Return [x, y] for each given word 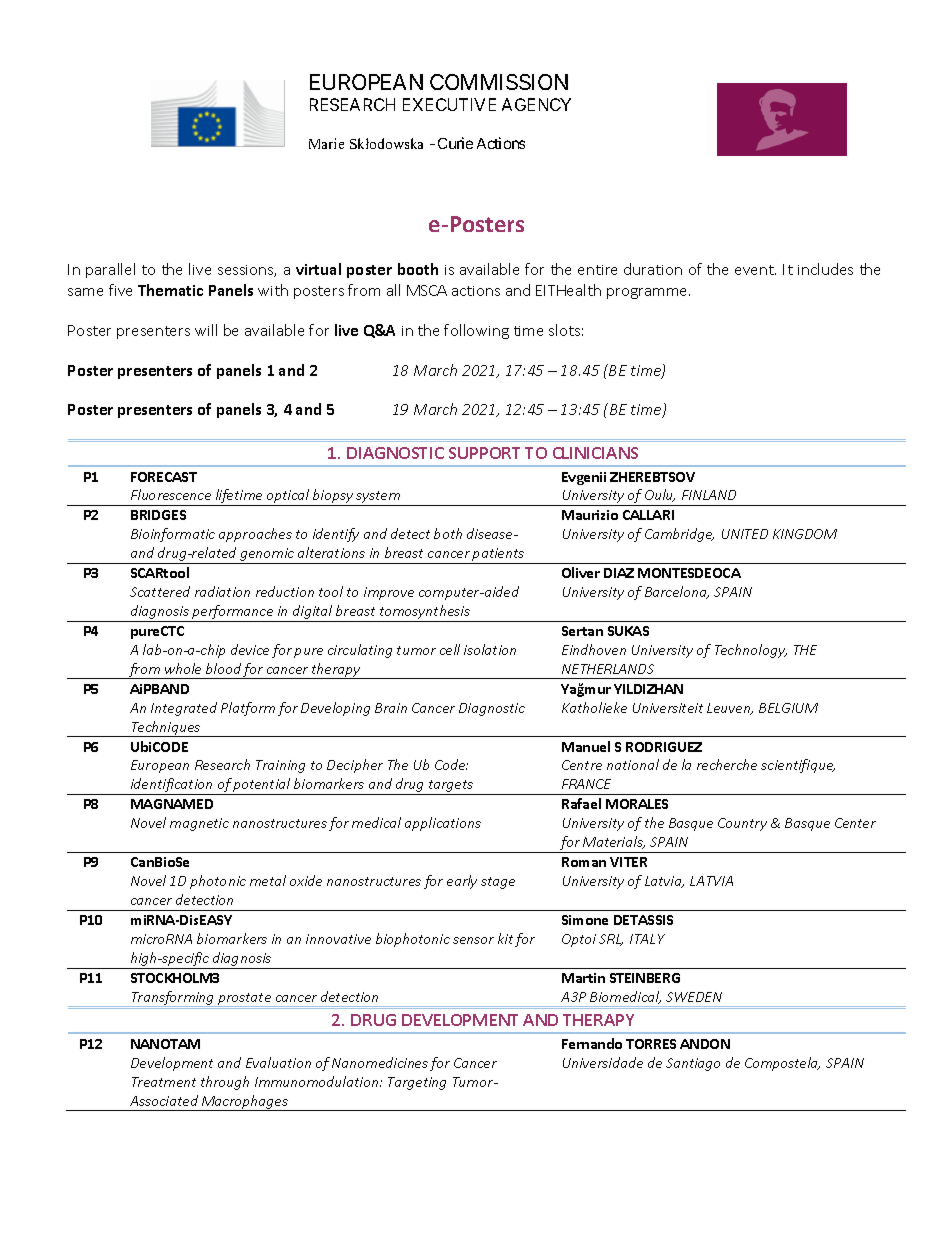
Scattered [160, 591]
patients [498, 556]
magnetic [199, 824]
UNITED [745, 534]
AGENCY [536, 104]
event [755, 270]
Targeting [417, 1083]
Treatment [164, 1082]
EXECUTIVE [449, 104]
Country [742, 824]
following [476, 331]
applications [443, 824]
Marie [326, 143]
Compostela [782, 1064]
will [206, 330]
